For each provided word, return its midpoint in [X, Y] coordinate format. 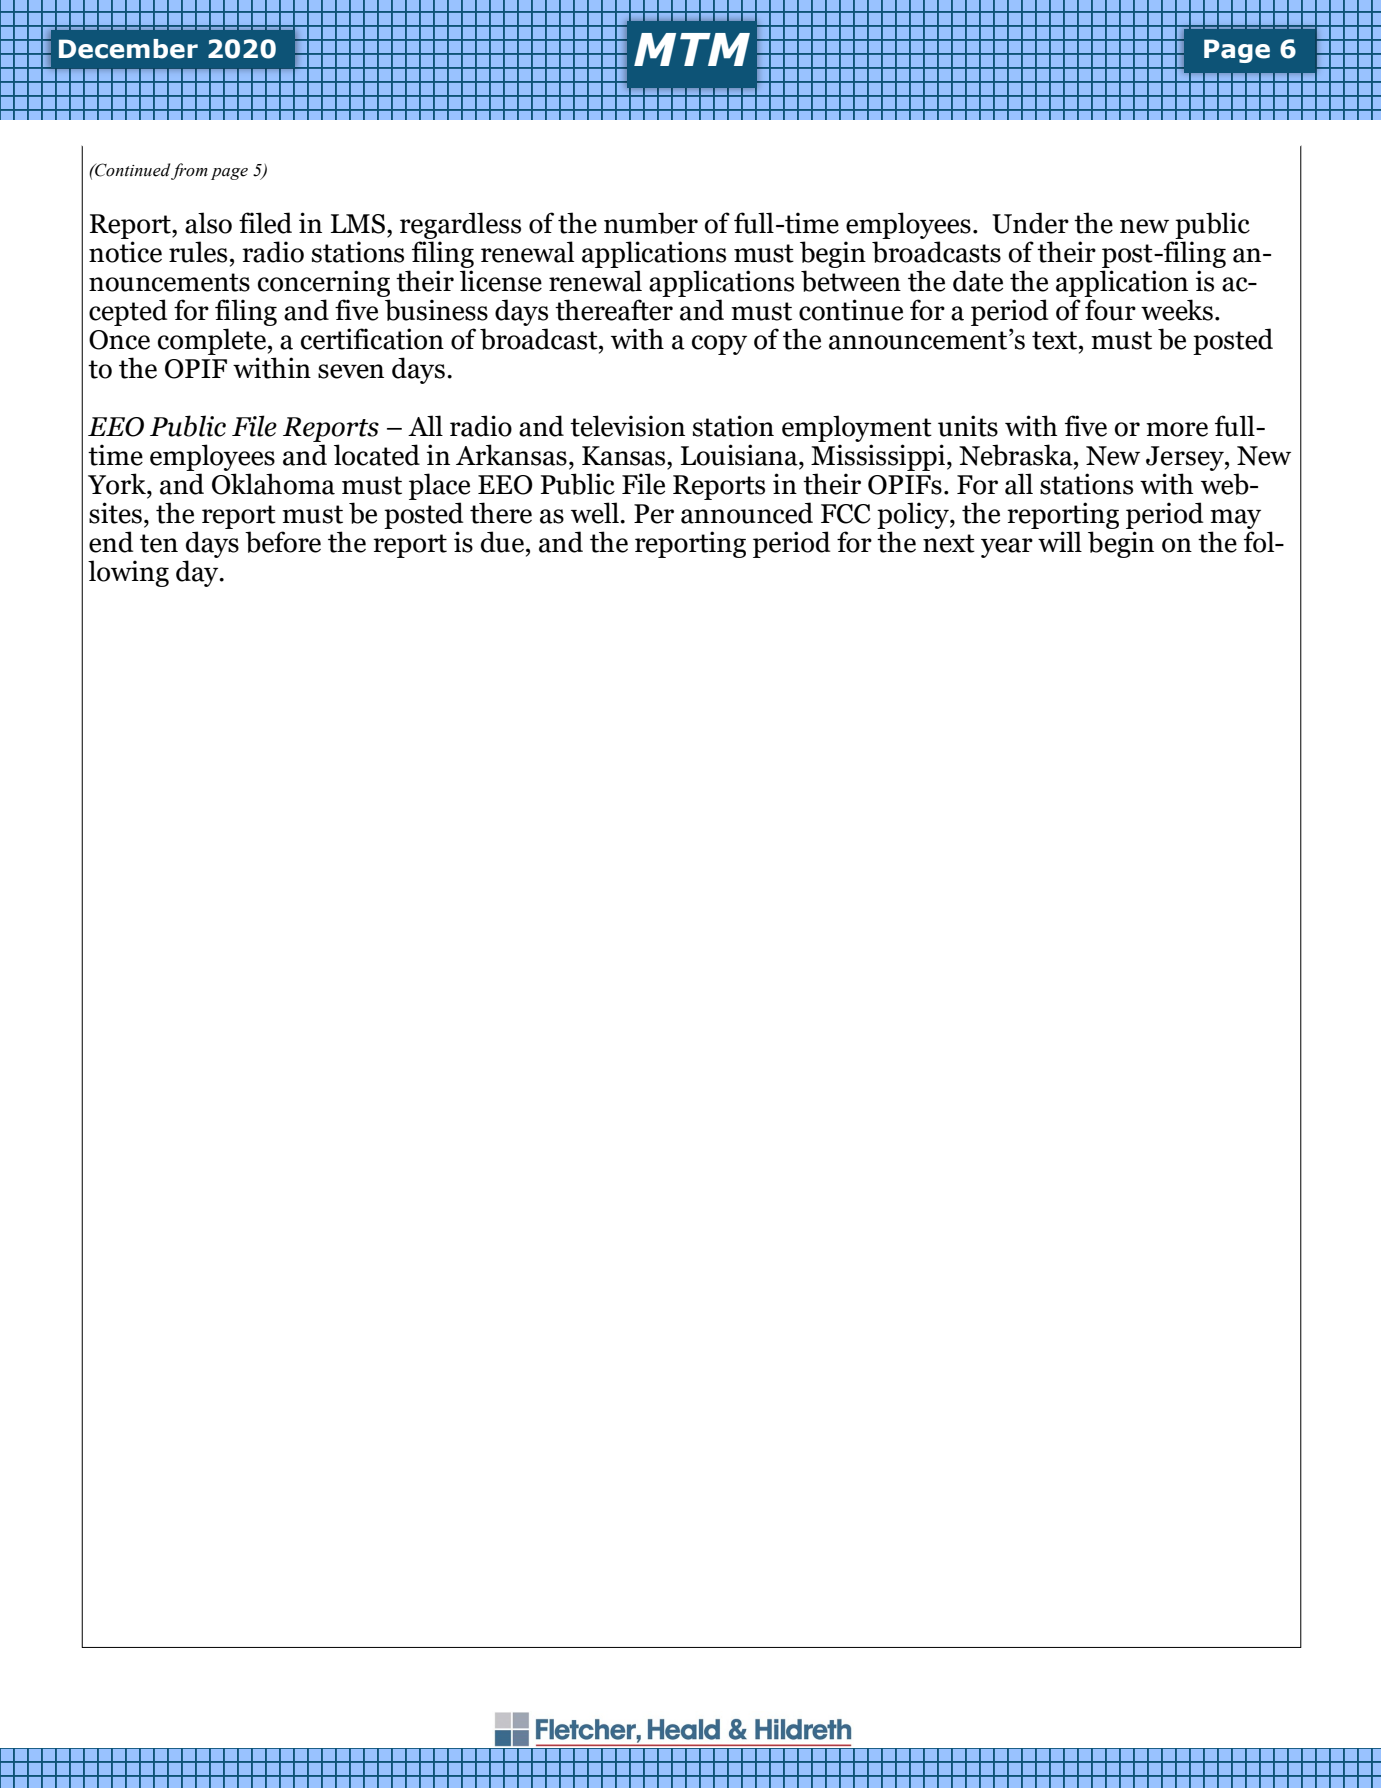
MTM [692, 49]
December [128, 49]
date [978, 281]
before [283, 542]
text [1056, 340]
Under [1030, 223]
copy [719, 345]
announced [747, 513]
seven [351, 371]
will [1060, 541]
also [208, 223]
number [651, 223]
